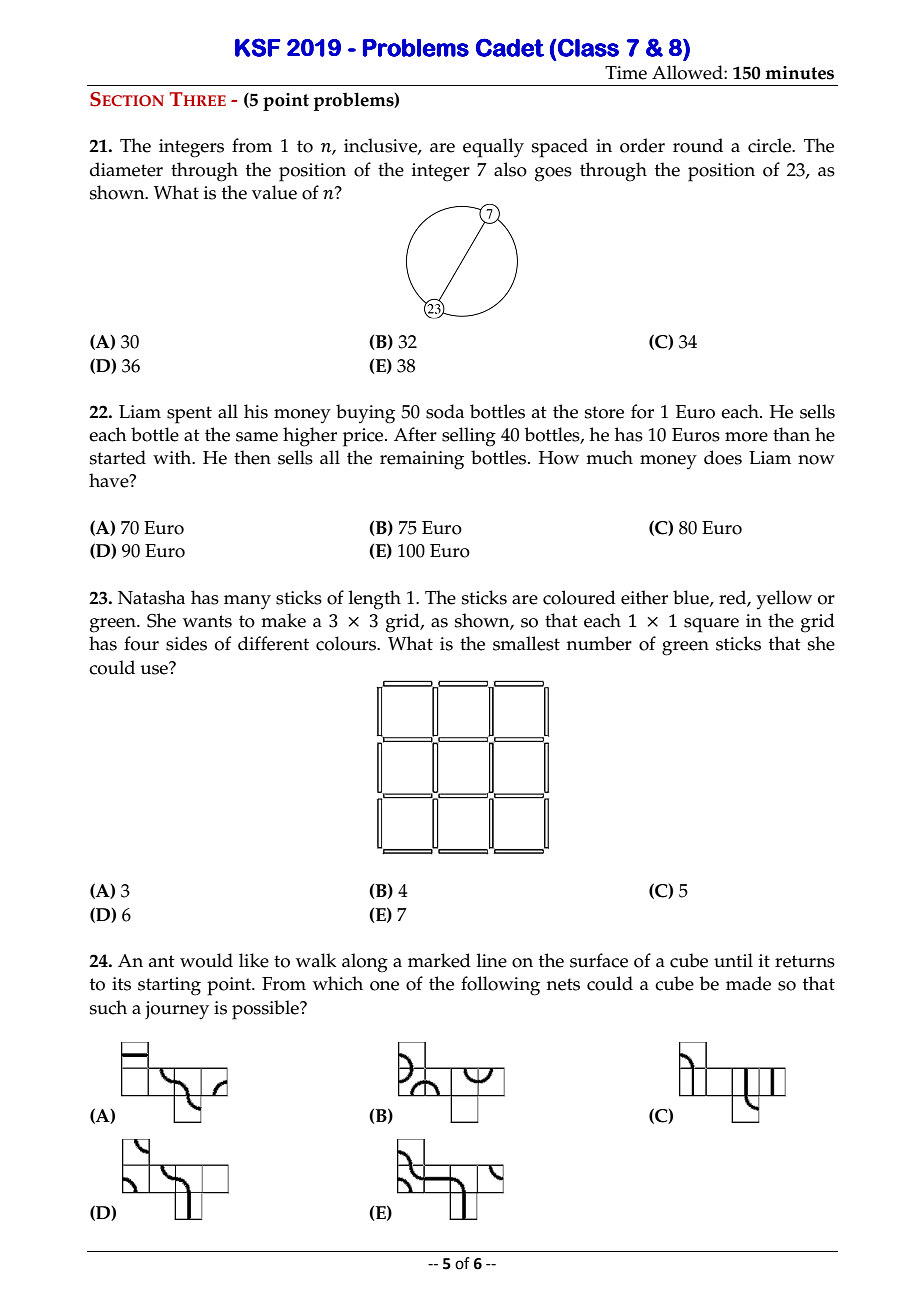 The width and height of the screenshot is (924, 1308). I want to click on square, so click(711, 625).
